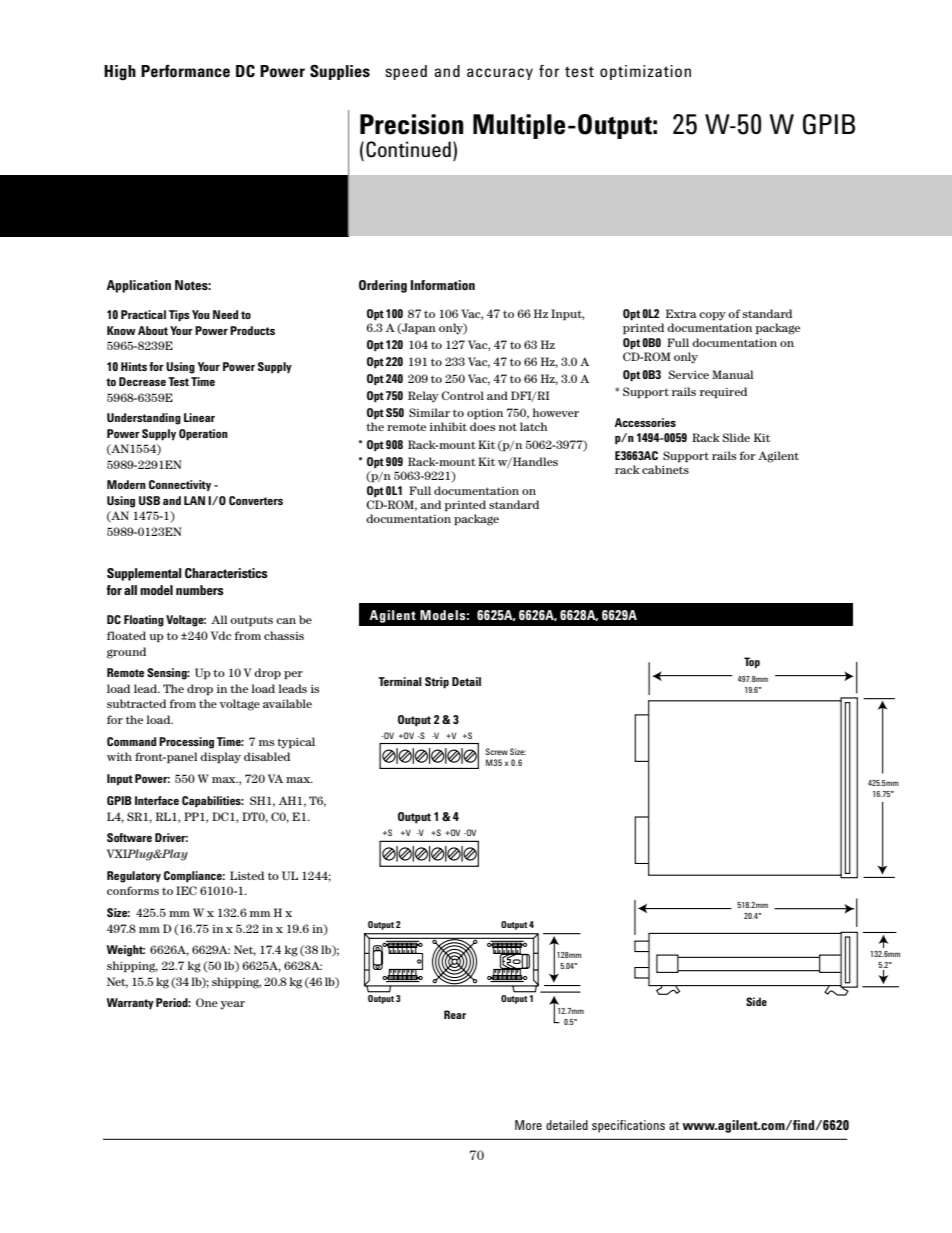 The width and height of the page is (952, 1233). I want to click on specifications, so click(628, 1126).
